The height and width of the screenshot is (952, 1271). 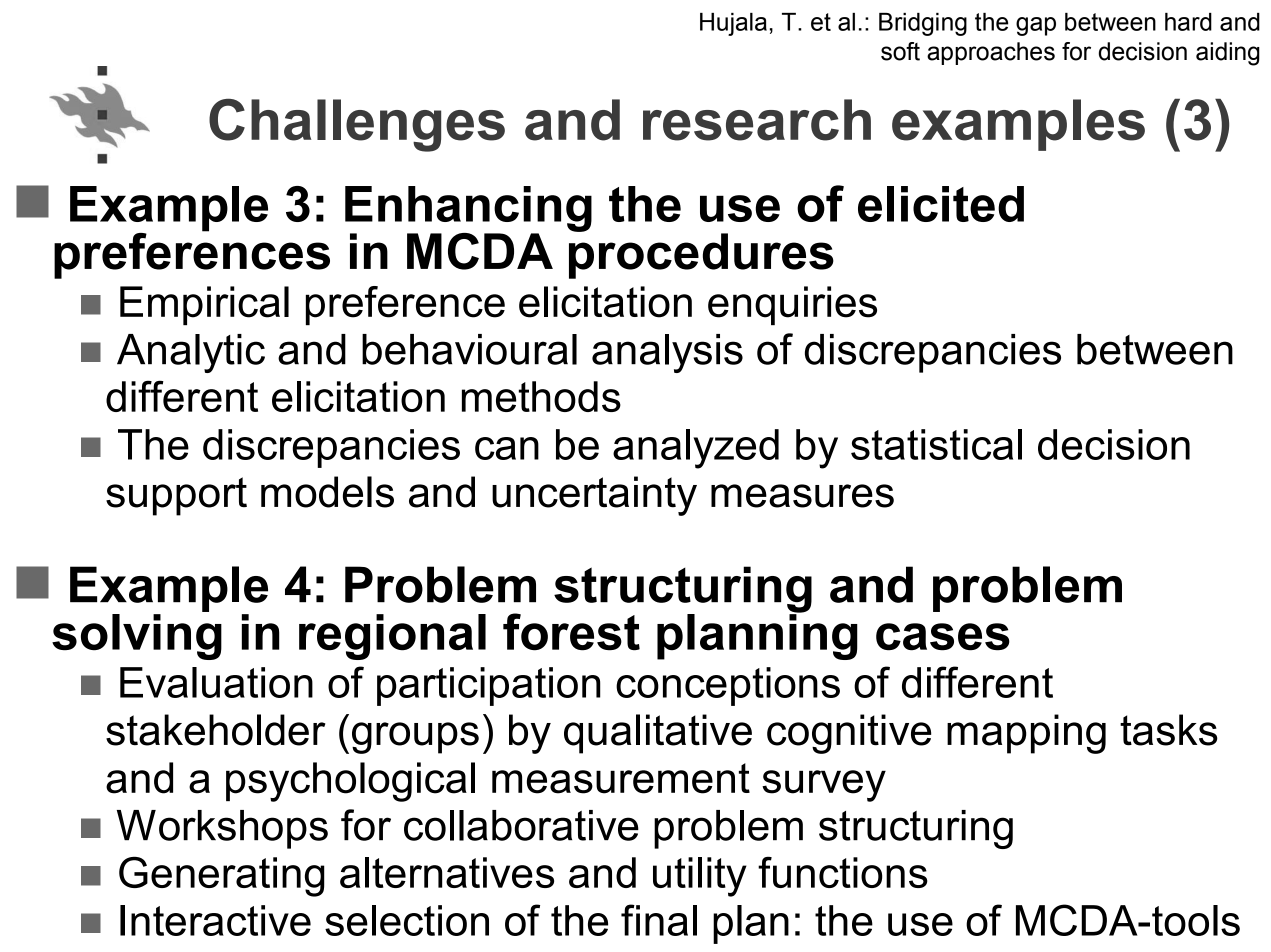 What do you see at coordinates (327, 492) in the screenshot?
I see `models` at bounding box center [327, 492].
